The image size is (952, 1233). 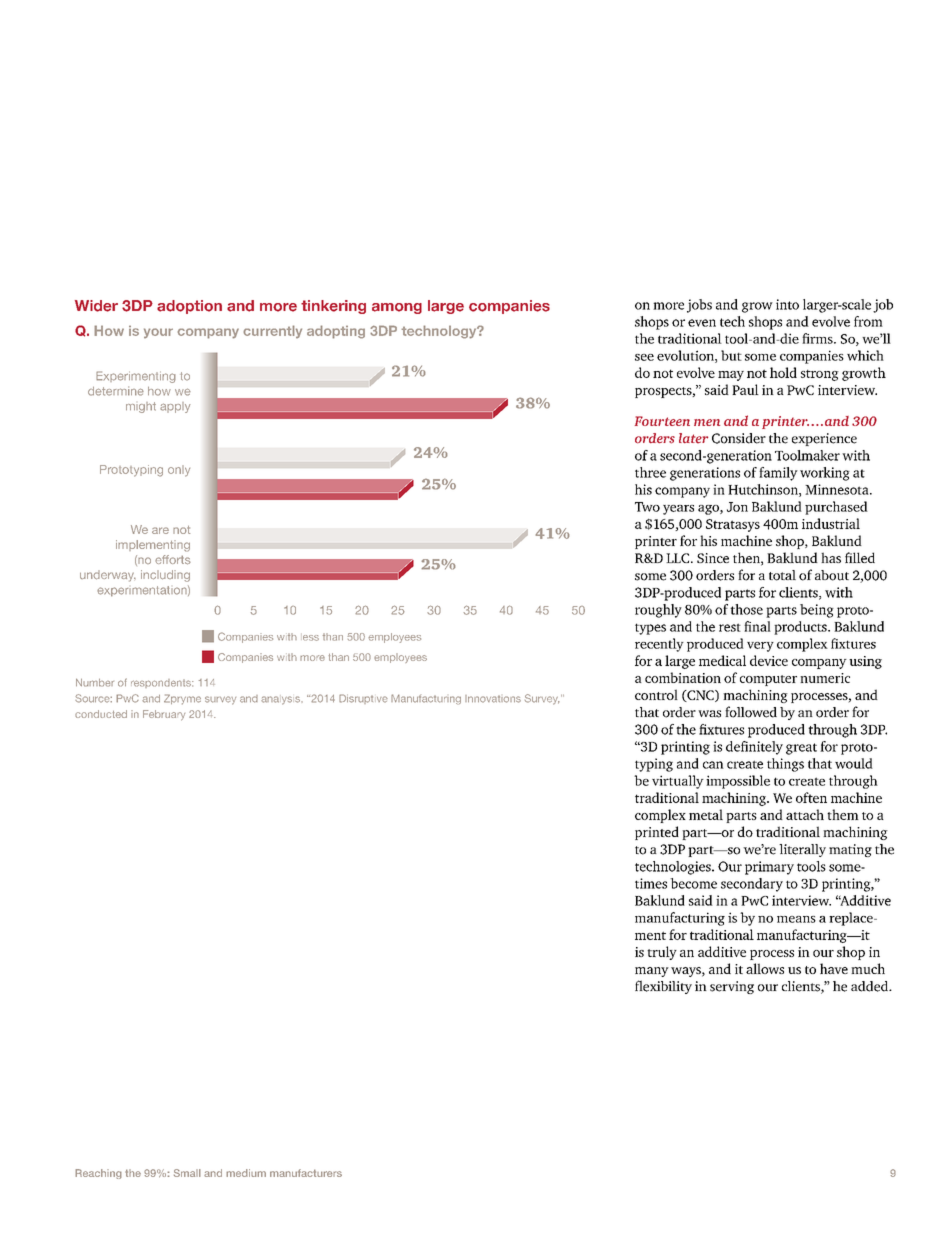 I want to click on Innovations, so click(x=493, y=699).
